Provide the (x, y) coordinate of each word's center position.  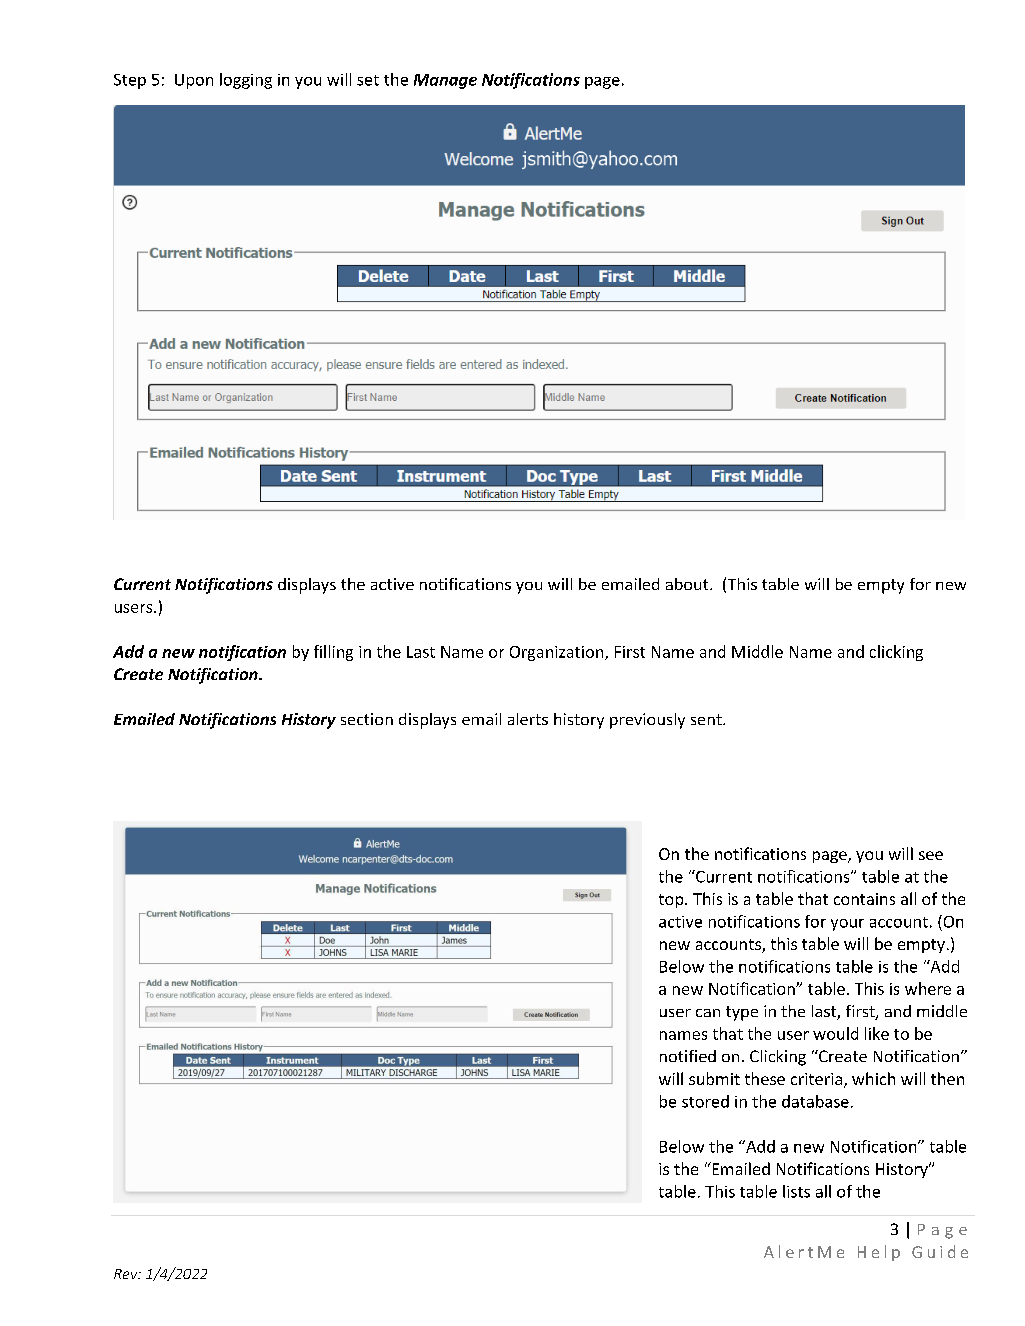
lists (796, 1191)
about (688, 584)
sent (707, 719)
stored (705, 1101)
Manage (445, 81)
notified (688, 1056)
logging (246, 81)
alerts (528, 719)
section (367, 719)
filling (333, 653)
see (931, 855)
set (368, 80)
